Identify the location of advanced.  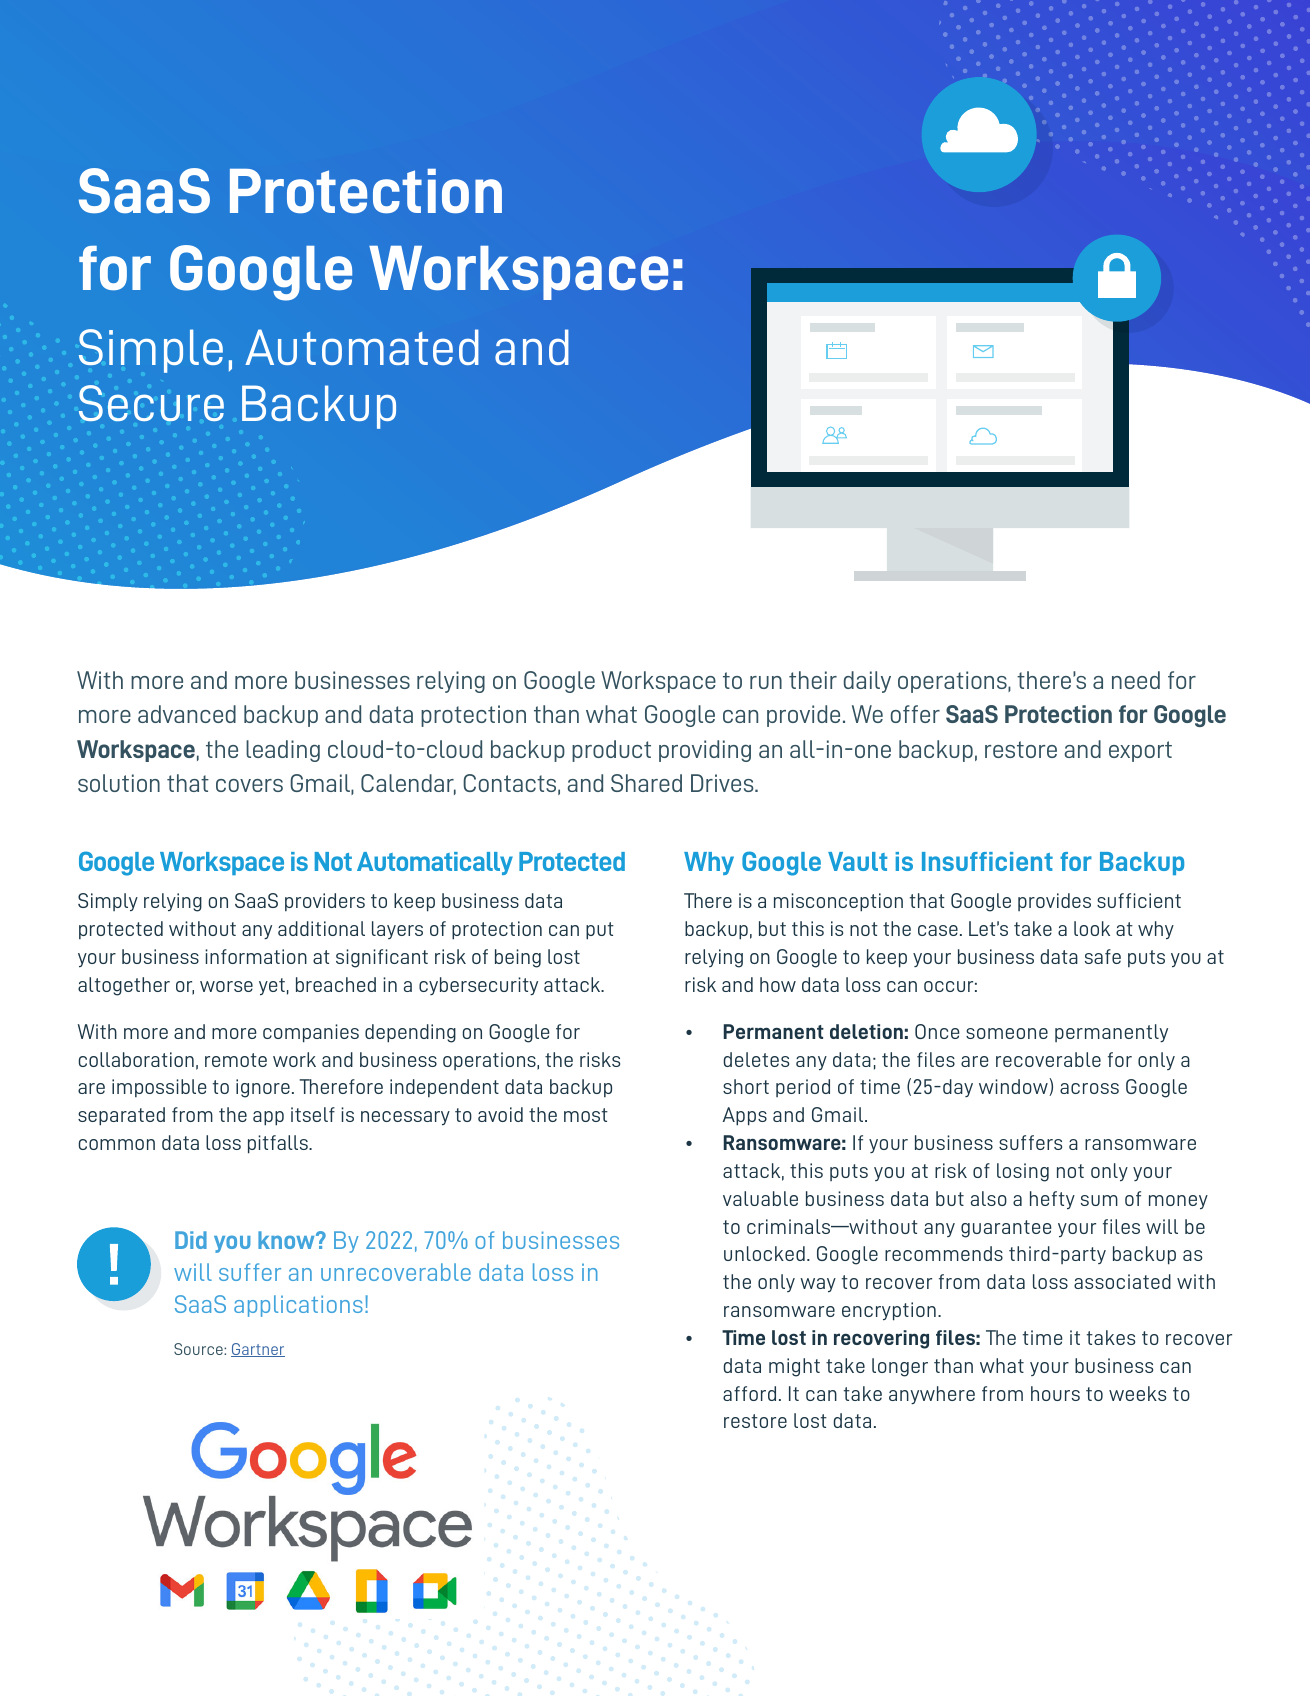
(187, 714).
